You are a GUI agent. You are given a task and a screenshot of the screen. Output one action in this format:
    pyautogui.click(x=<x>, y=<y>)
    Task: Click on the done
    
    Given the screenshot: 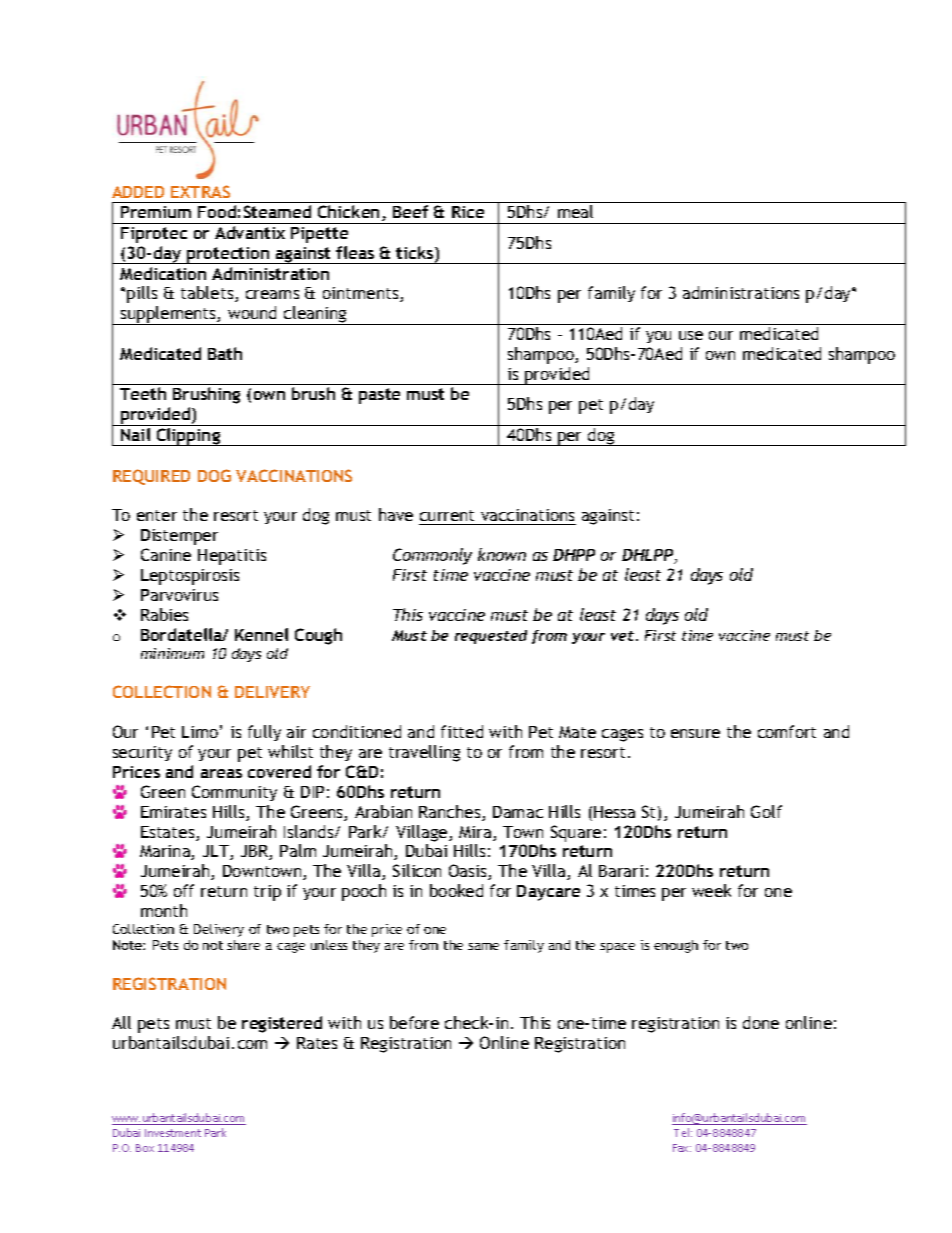 What is the action you would take?
    pyautogui.click(x=761, y=1022)
